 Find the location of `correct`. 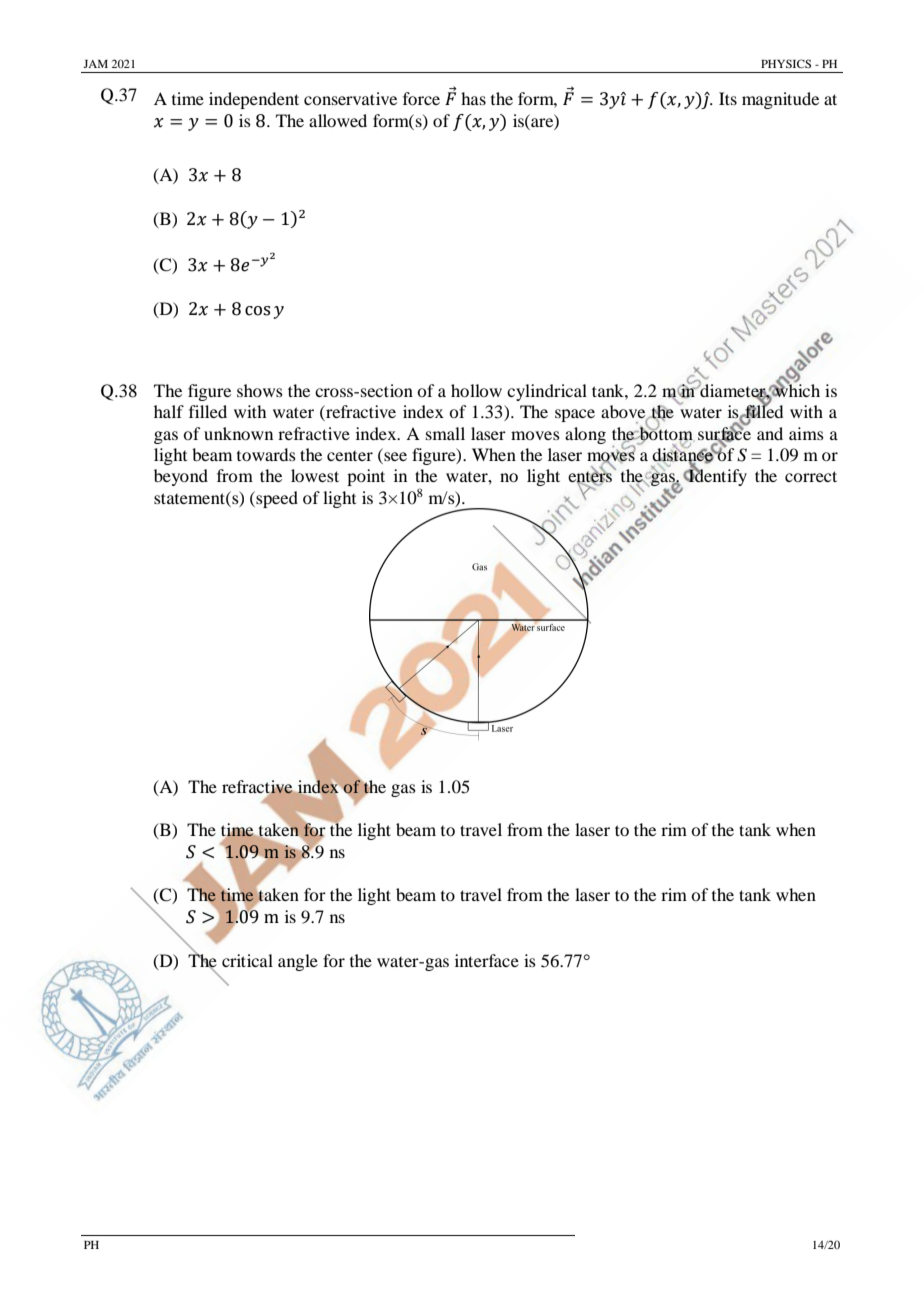

correct is located at coordinates (811, 476).
